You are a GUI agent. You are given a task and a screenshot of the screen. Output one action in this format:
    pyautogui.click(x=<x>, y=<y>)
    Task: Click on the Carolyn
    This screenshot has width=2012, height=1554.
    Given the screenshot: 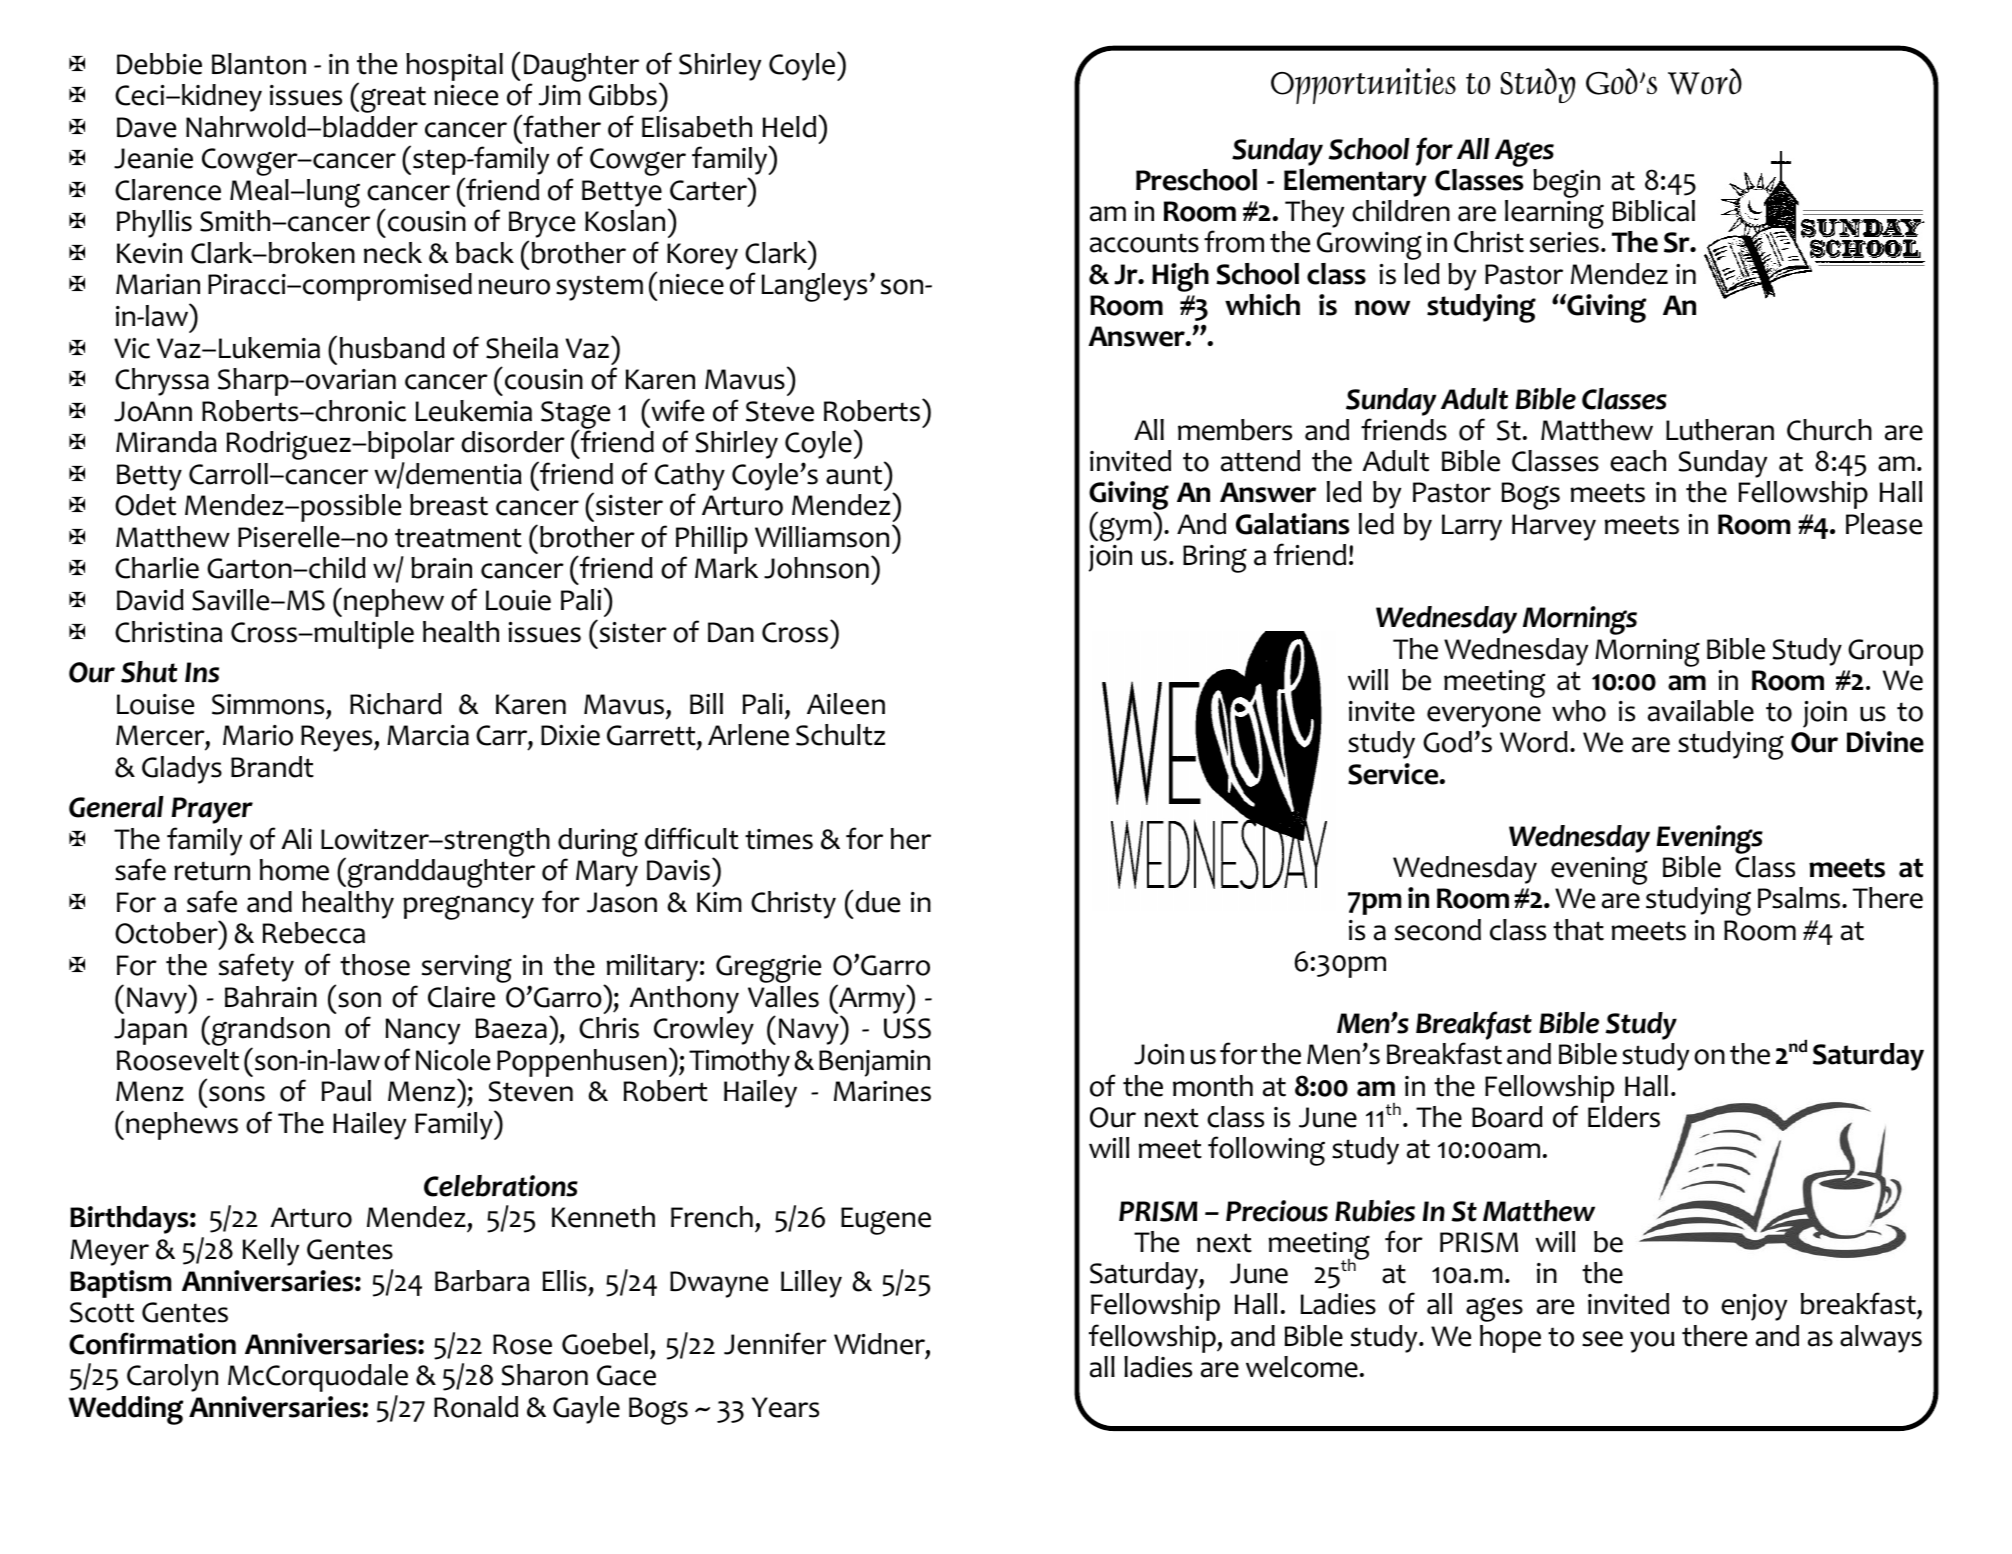 What is the action you would take?
    pyautogui.click(x=172, y=1378)
